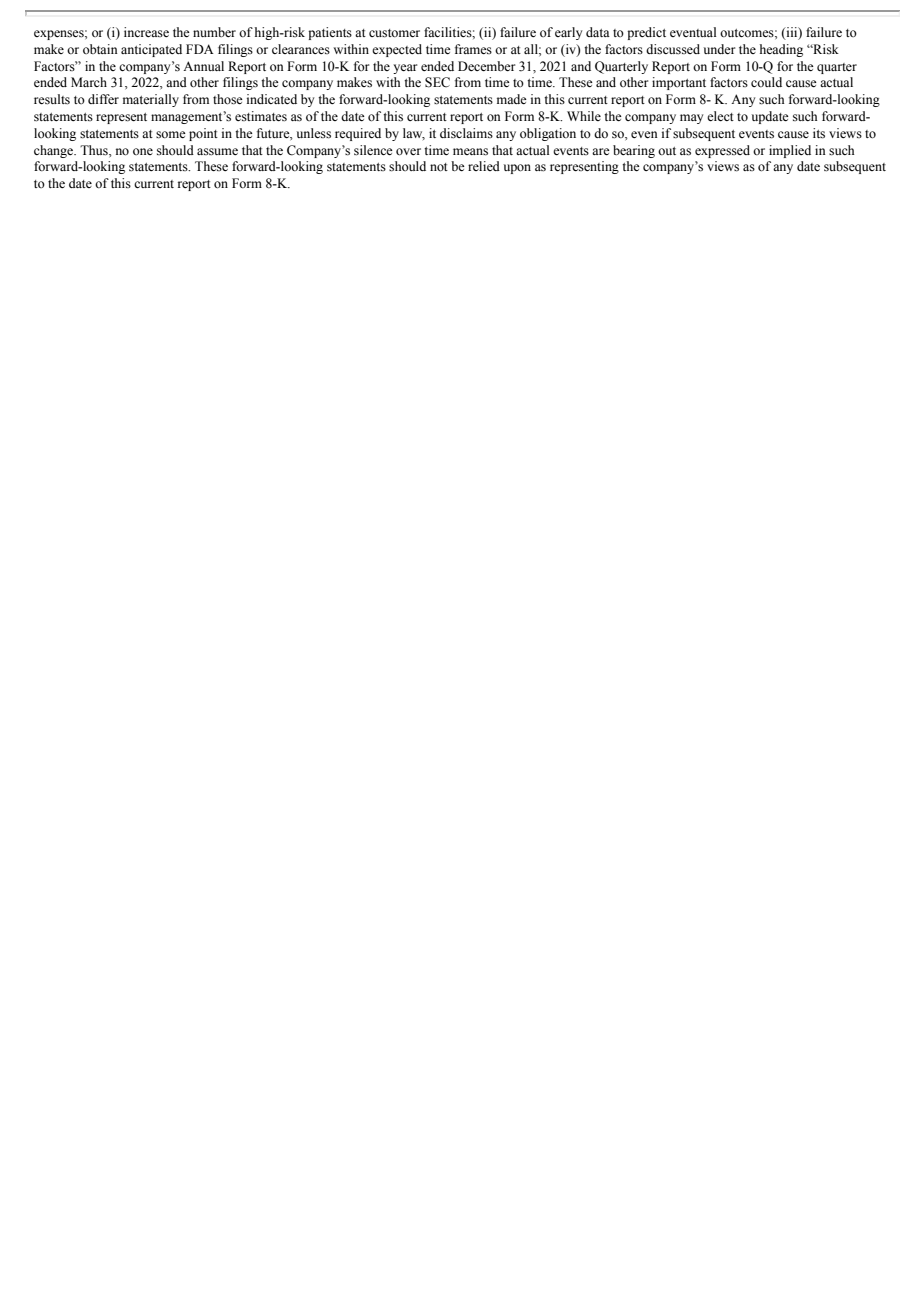 This screenshot has height=1308, width=924. What do you see at coordinates (766, 82) in the screenshot?
I see `could` at bounding box center [766, 82].
